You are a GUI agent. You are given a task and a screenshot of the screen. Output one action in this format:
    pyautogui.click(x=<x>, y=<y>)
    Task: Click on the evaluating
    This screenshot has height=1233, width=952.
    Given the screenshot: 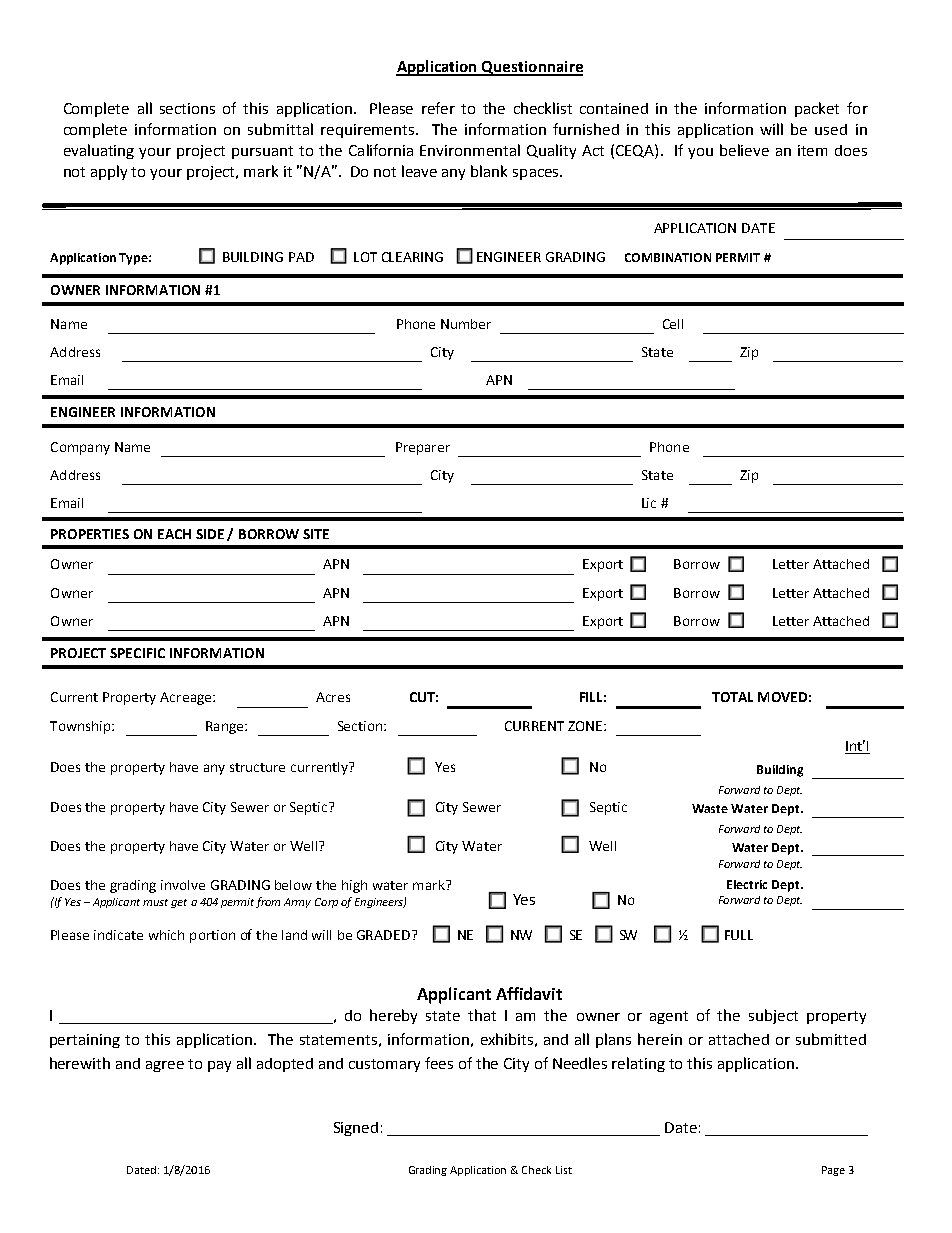 What is the action you would take?
    pyautogui.click(x=99, y=151)
